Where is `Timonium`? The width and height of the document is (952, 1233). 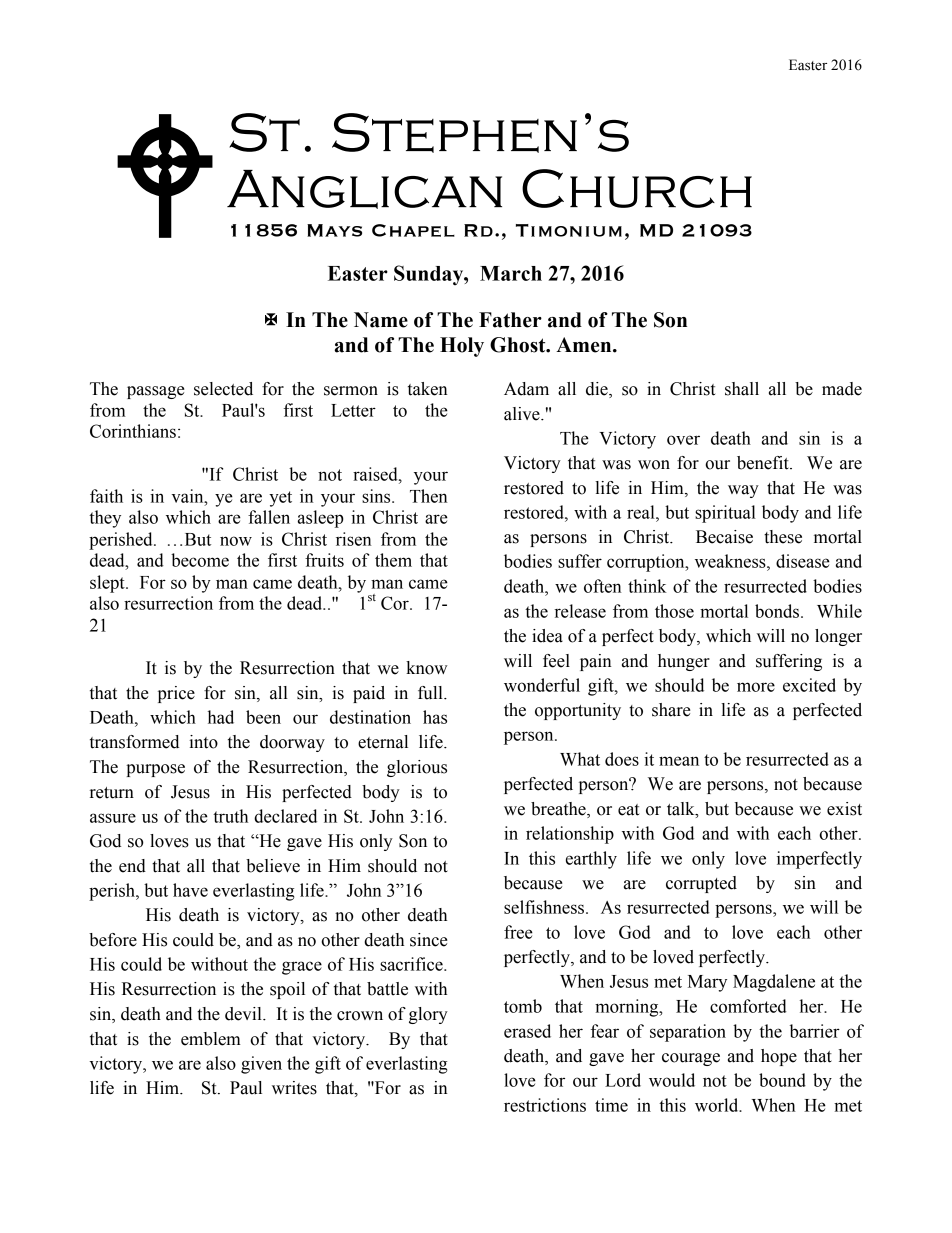
Timonium is located at coordinates (569, 230).
